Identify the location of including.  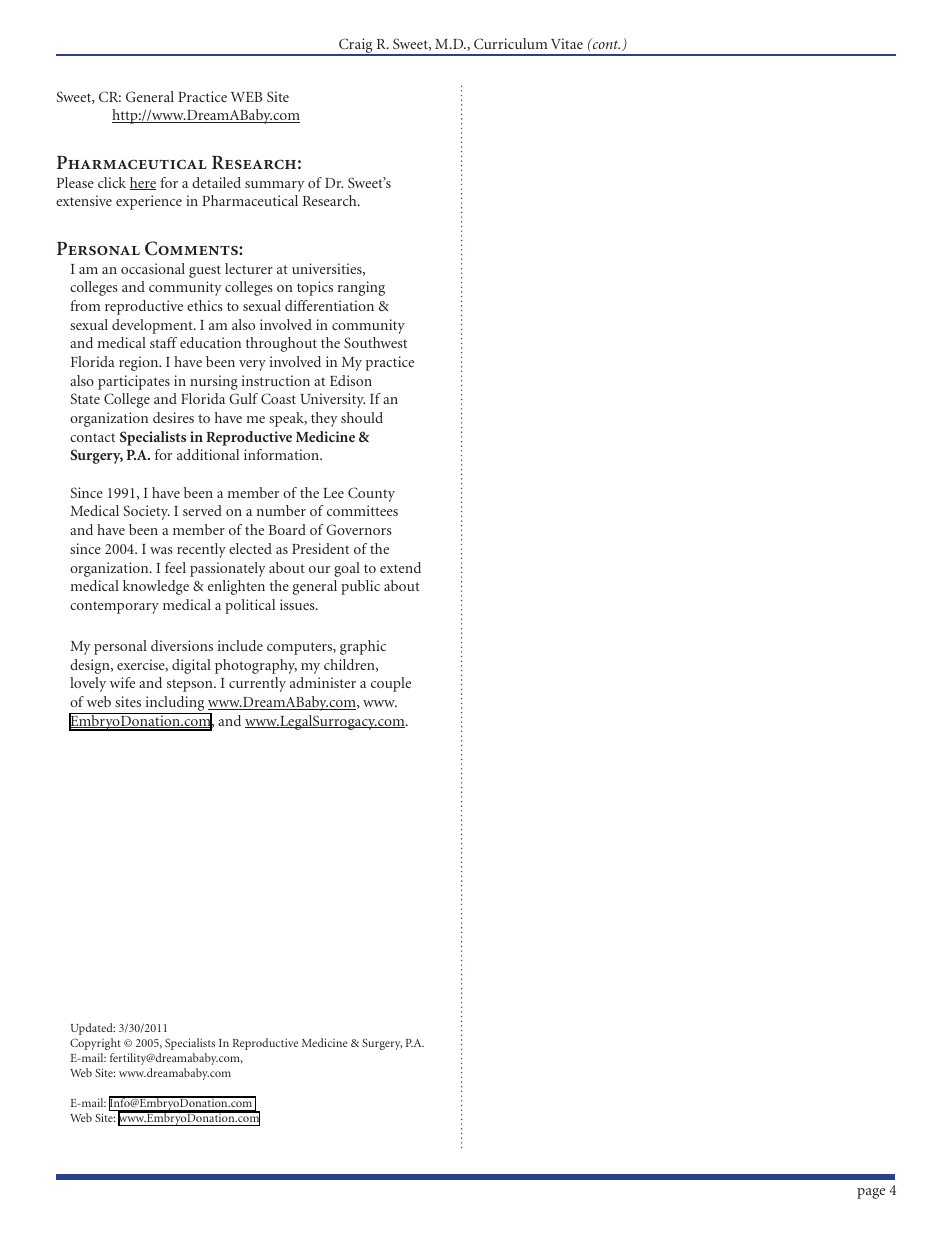
(175, 705).
